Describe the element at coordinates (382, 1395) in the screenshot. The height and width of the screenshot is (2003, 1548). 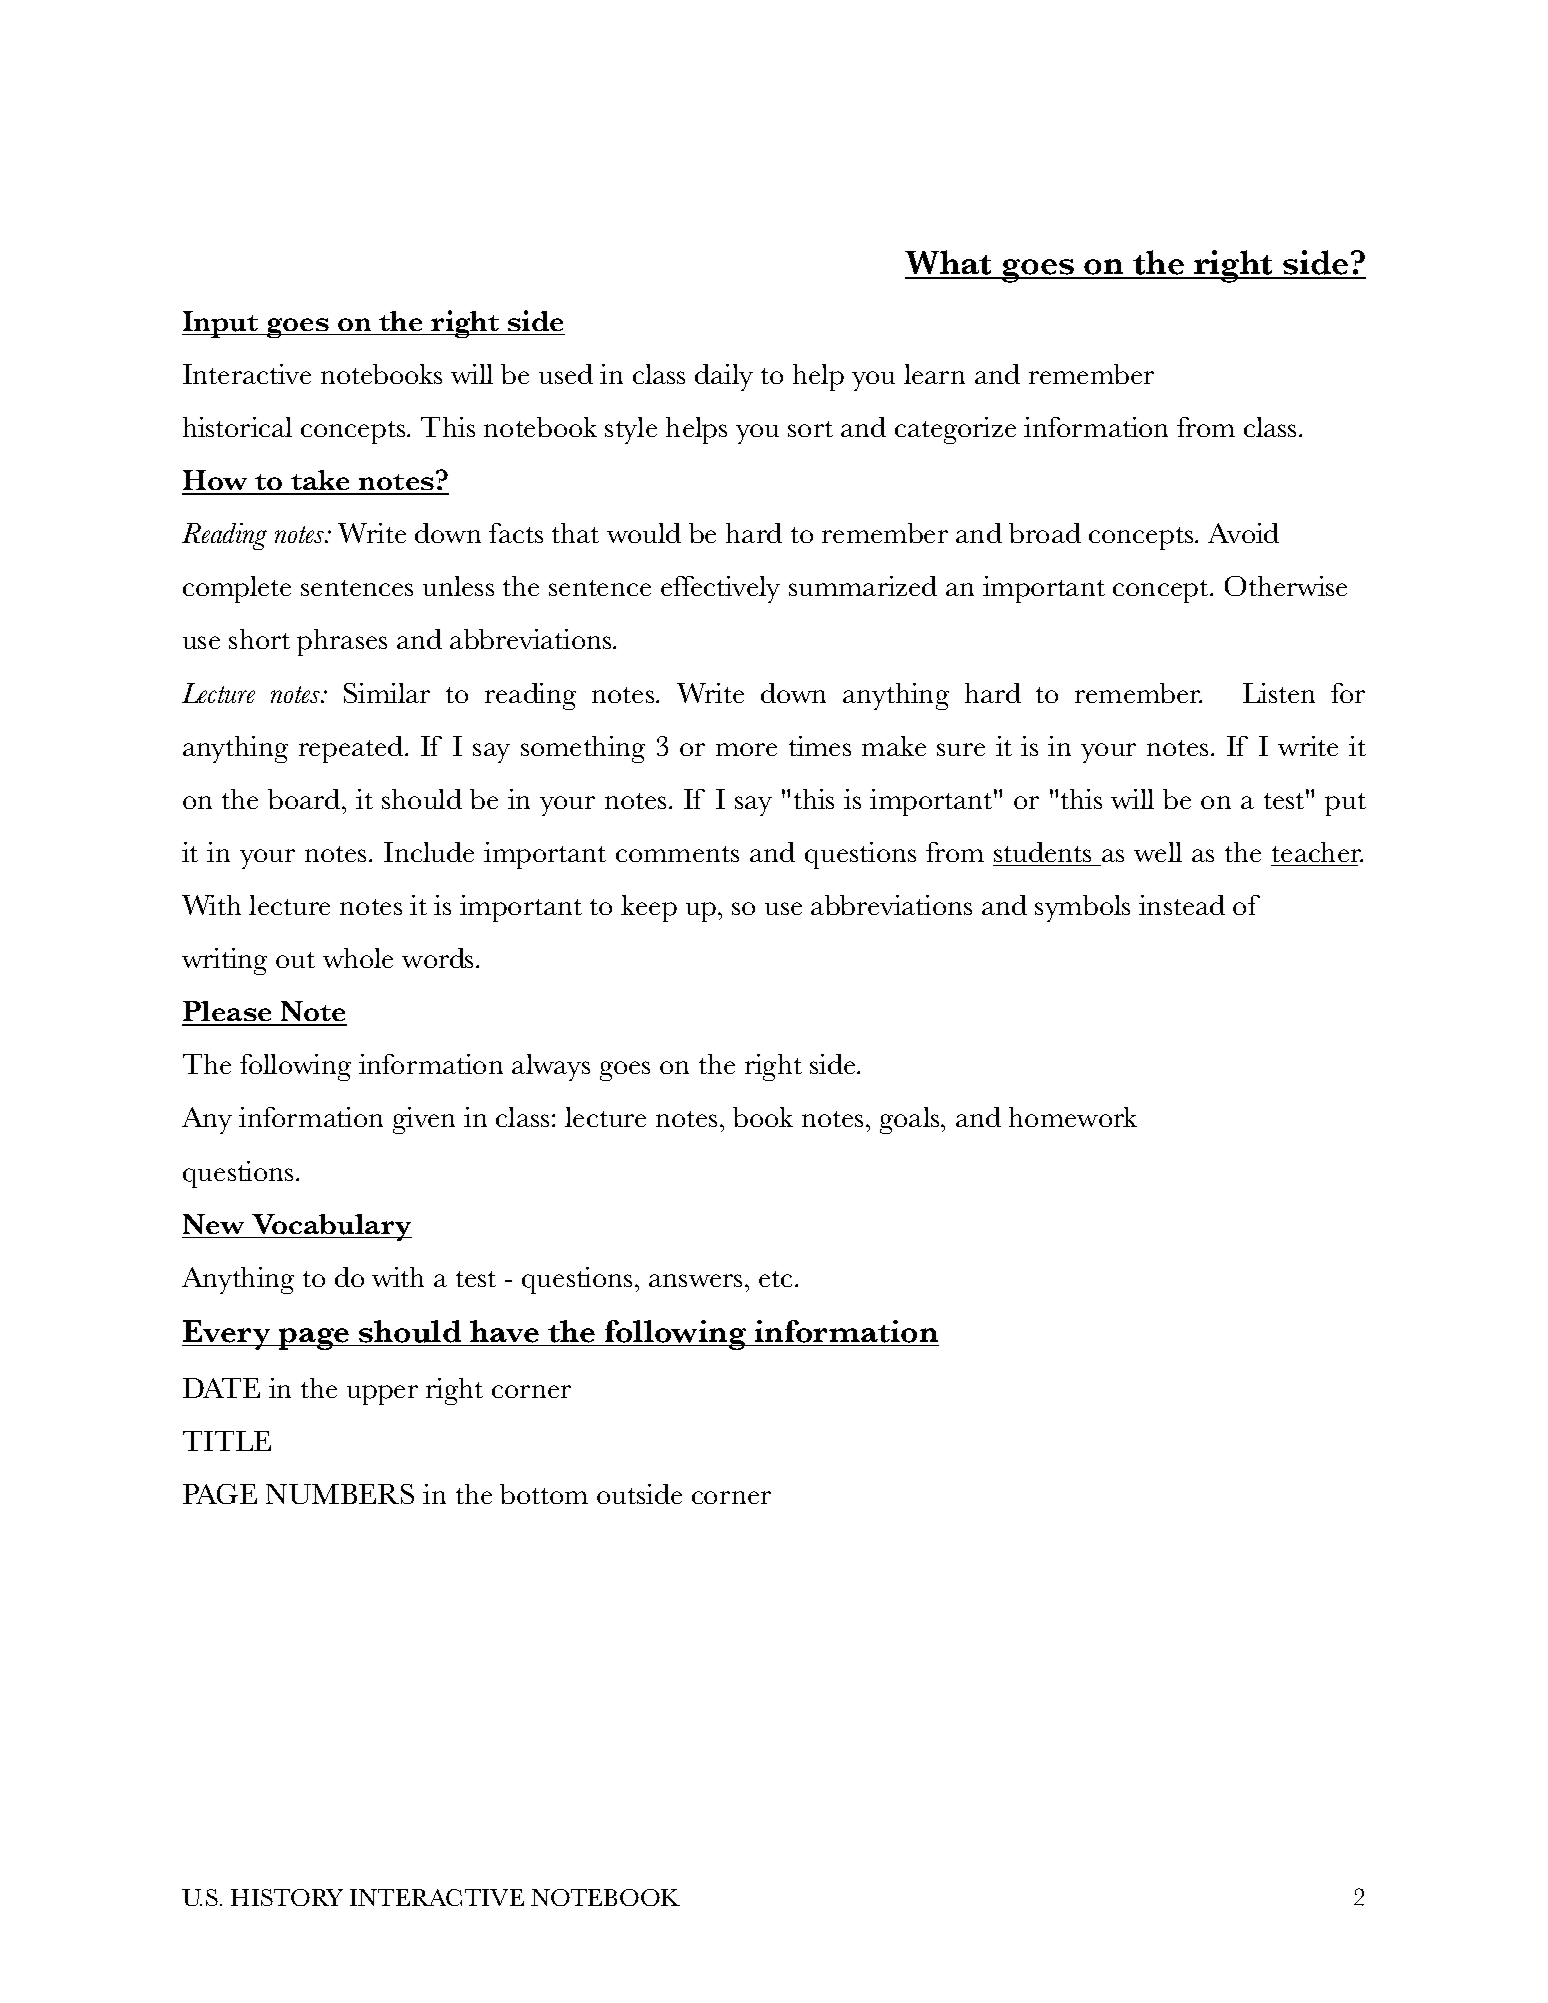
I see `upper` at that location.
